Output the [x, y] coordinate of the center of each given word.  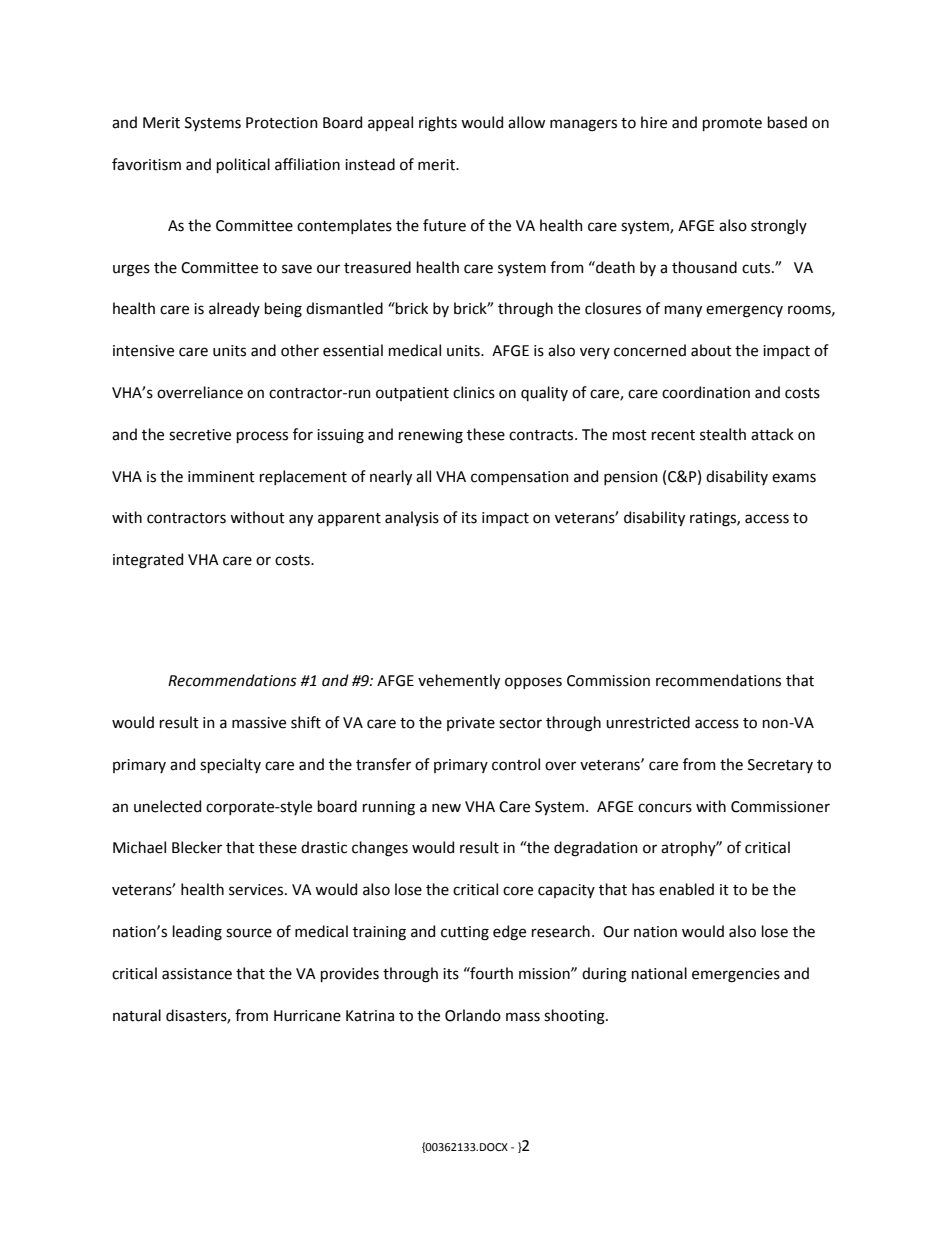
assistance [197, 974]
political [243, 165]
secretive [200, 435]
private [471, 724]
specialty [230, 765]
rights [438, 124]
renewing [431, 436]
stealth [723, 434]
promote [732, 124]
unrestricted [648, 722]
